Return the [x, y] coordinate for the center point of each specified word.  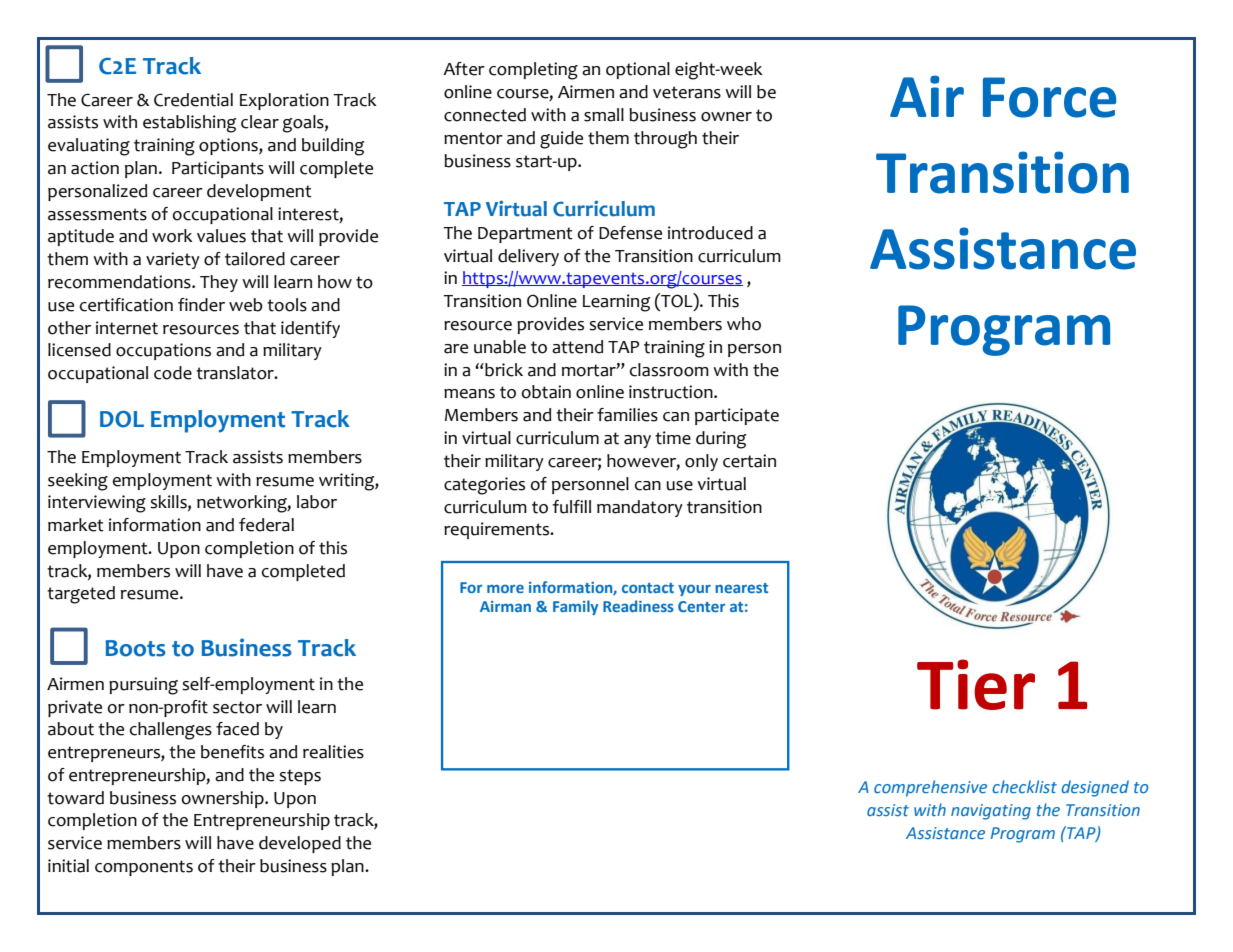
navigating [991, 812]
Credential [193, 100]
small [604, 115]
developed [300, 844]
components [144, 868]
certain [749, 461]
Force [1049, 97]
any [637, 441]
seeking [78, 482]
